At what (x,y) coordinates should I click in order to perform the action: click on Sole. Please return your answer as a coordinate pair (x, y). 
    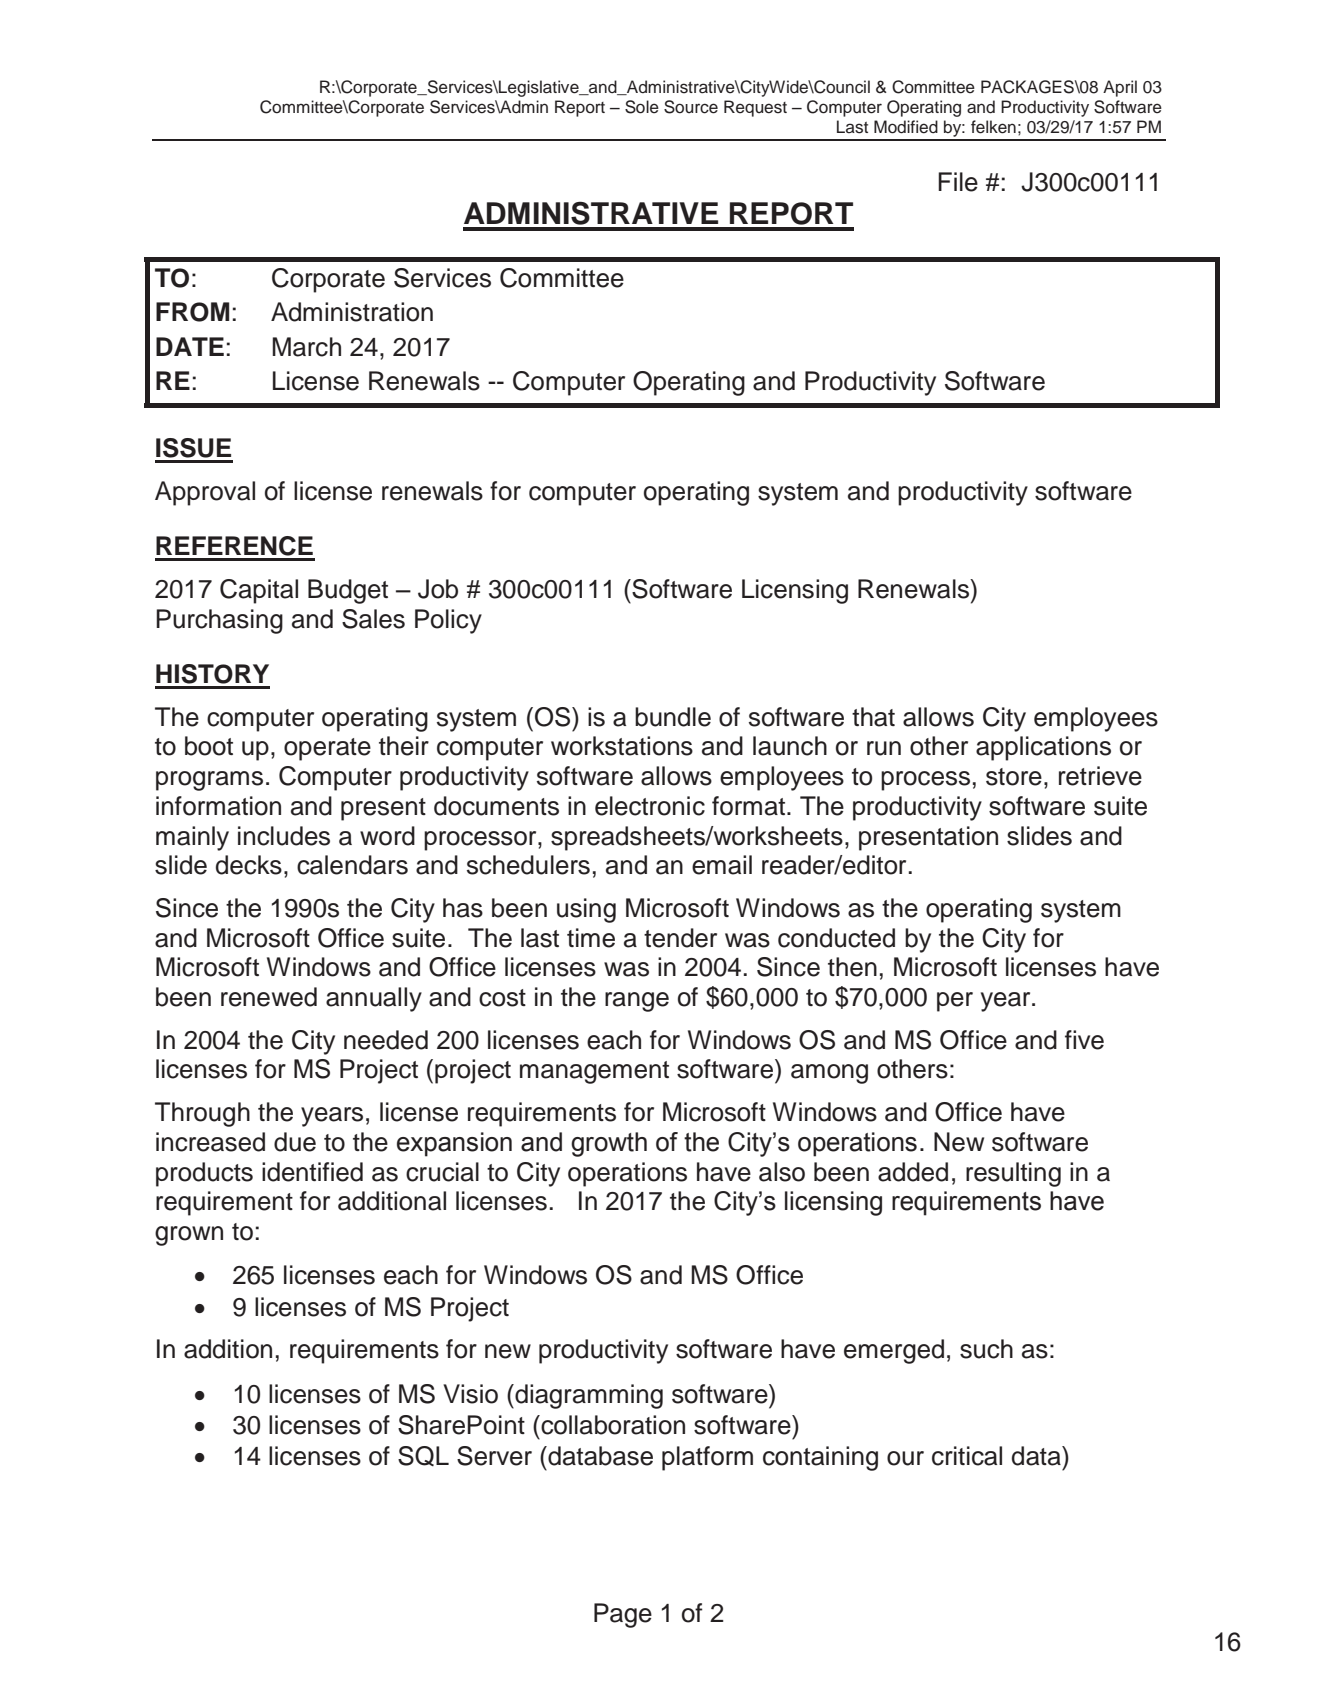
    Looking at the image, I should click on (642, 107).
